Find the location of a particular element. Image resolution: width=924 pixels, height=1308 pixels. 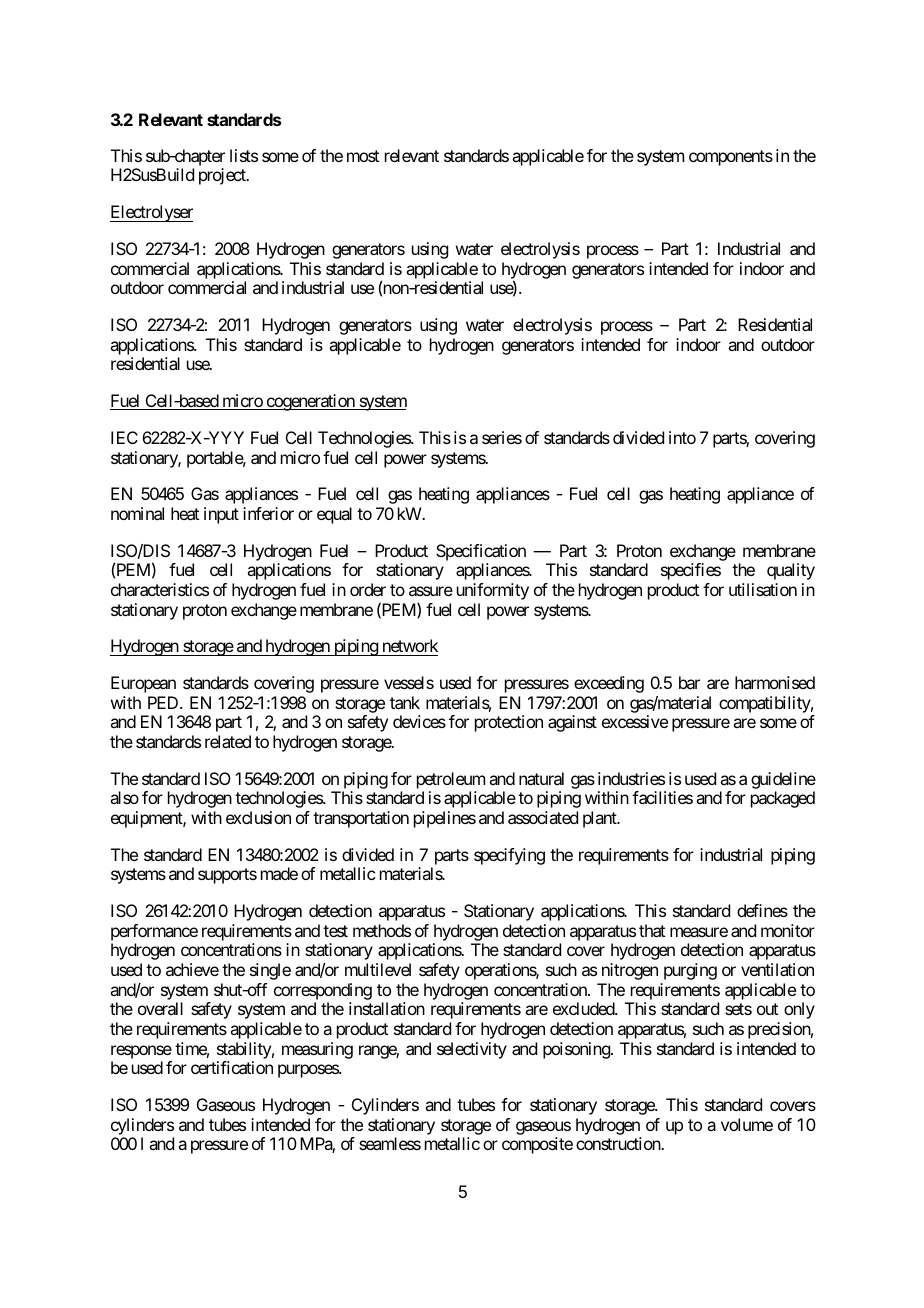

network is located at coordinates (409, 647).
